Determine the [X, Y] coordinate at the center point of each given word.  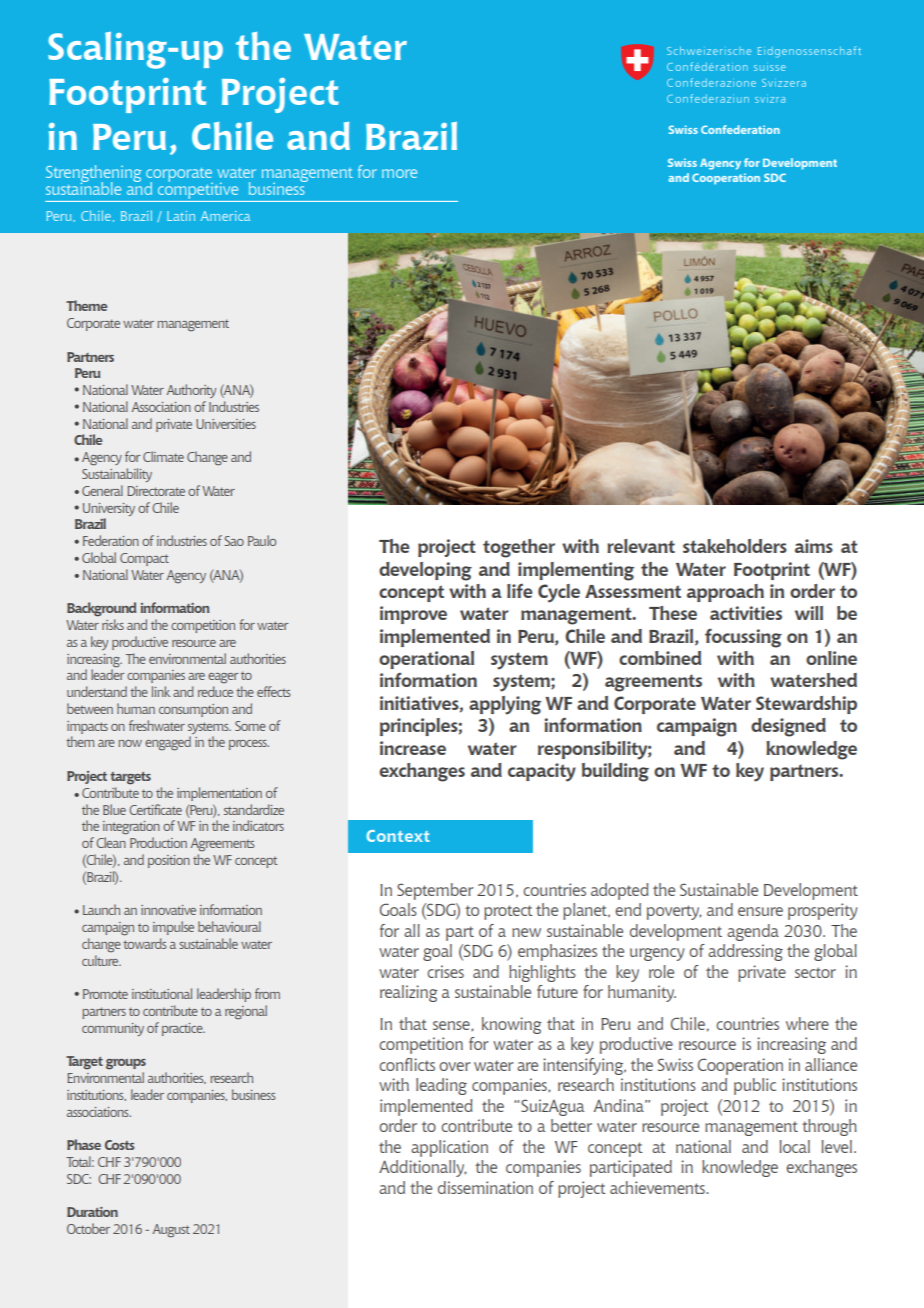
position [169, 861]
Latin [181, 216]
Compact [144, 559]
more [399, 173]
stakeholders [735, 546]
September [435, 891]
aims [814, 546]
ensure [760, 911]
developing [425, 571]
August [171, 1231]
